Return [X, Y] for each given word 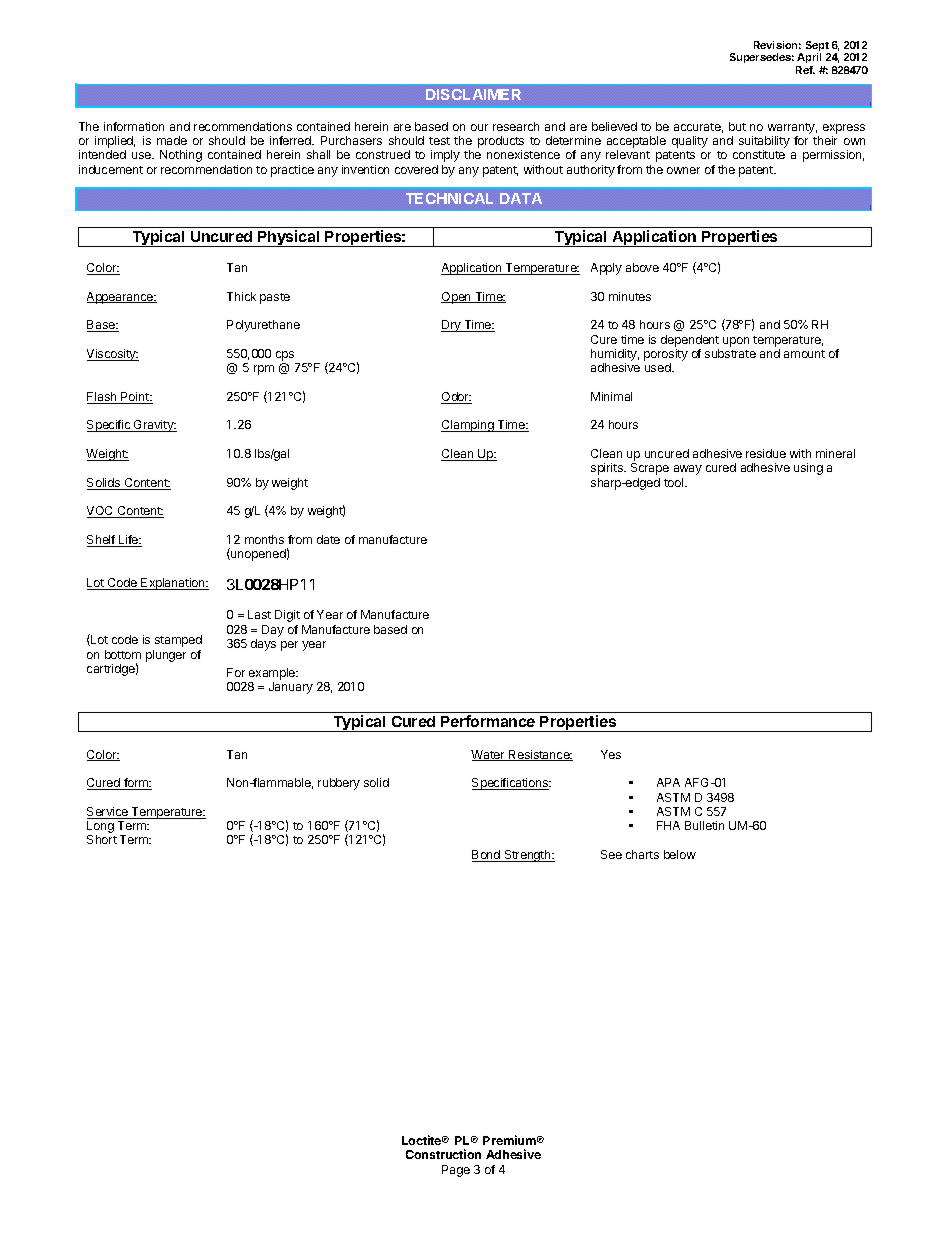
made [172, 140]
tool [675, 482]
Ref [805, 70]
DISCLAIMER [473, 94]
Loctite [423, 1140]
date [328, 539]
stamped [178, 641]
